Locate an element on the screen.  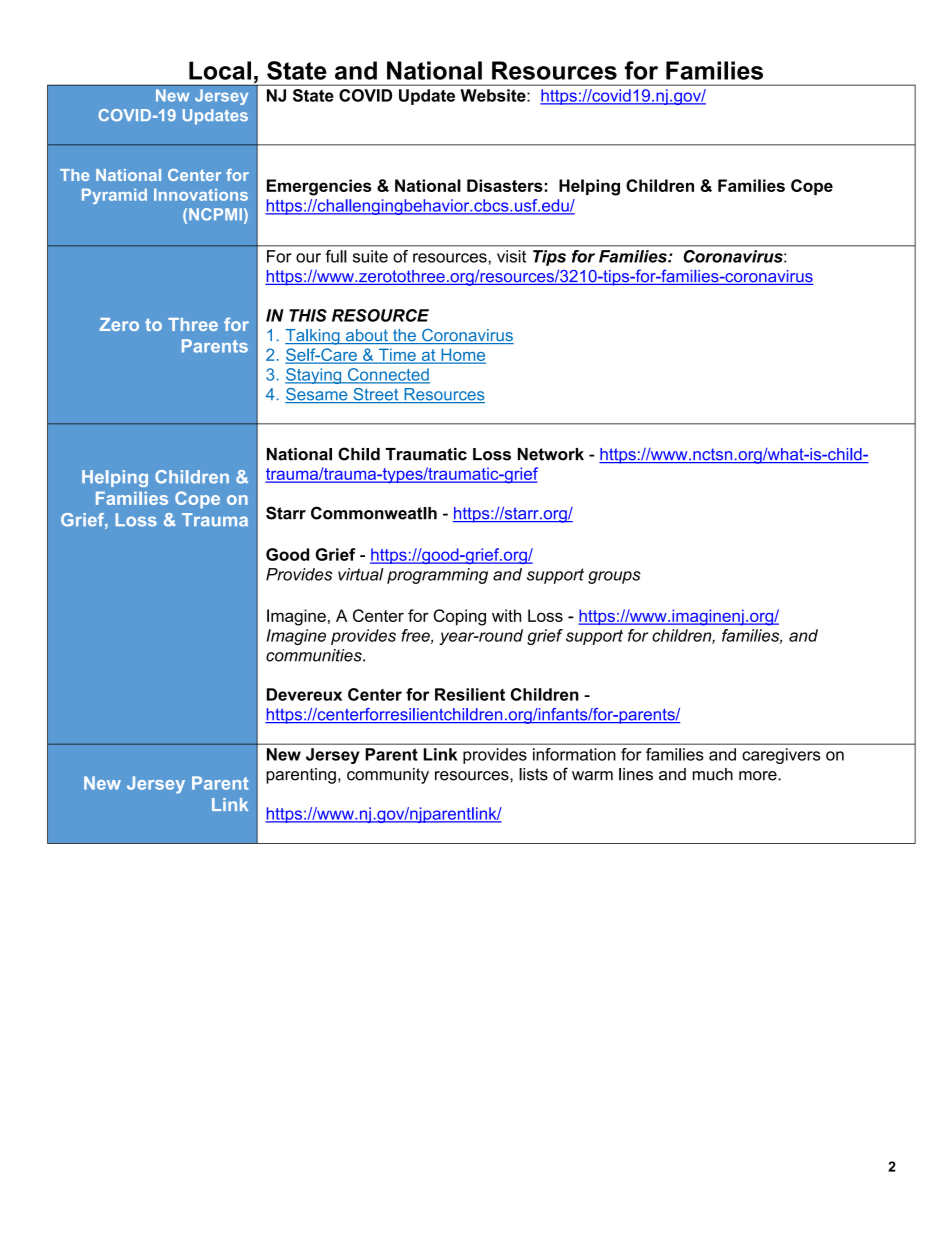
Sesame is located at coordinates (317, 395).
